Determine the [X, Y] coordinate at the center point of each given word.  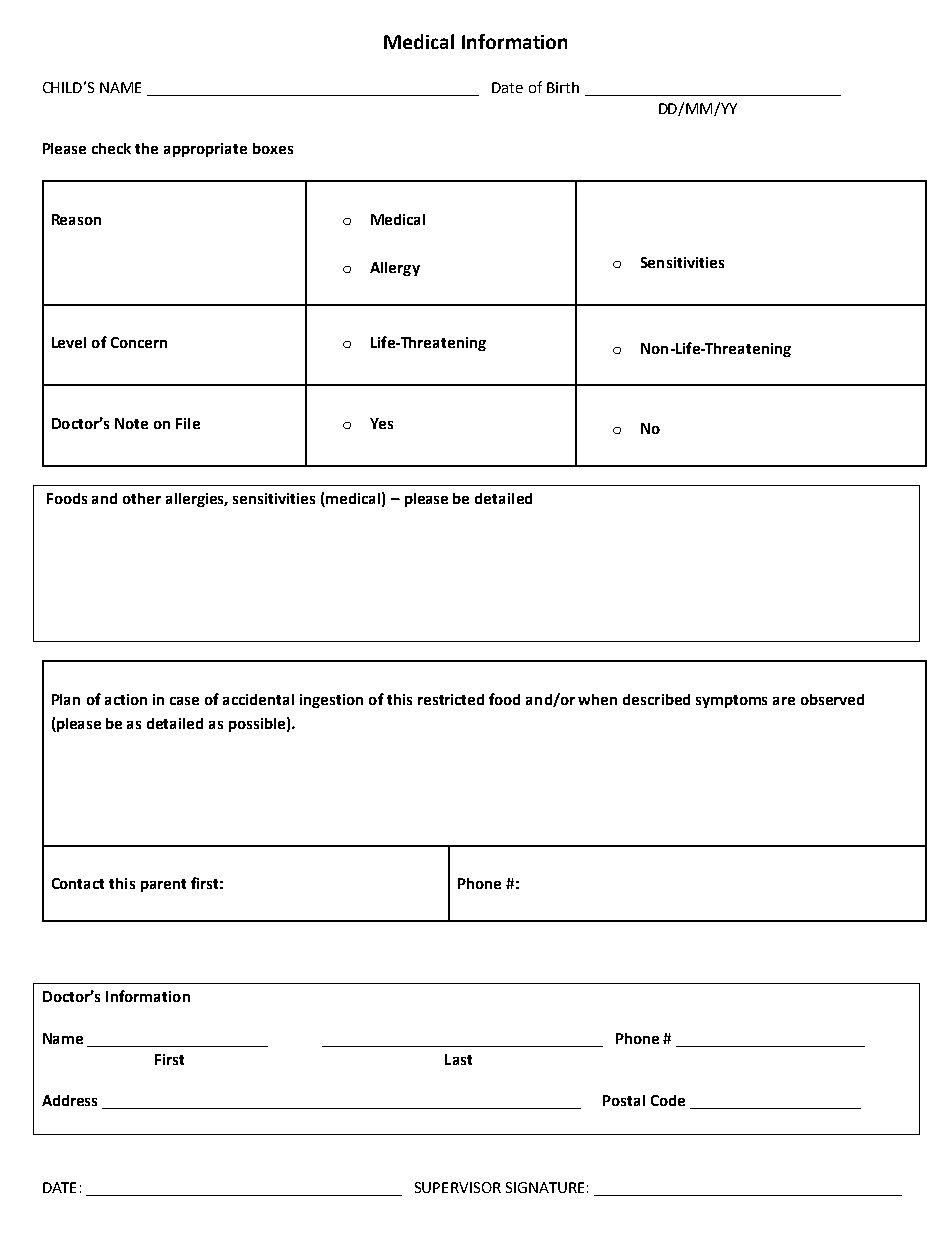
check [111, 148]
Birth [563, 87]
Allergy [395, 269]
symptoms [731, 701]
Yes [381, 423]
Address [69, 1100]
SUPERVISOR [458, 1187]
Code [668, 1100]
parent [163, 885]
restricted [451, 699]
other [142, 498]
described [656, 699]
